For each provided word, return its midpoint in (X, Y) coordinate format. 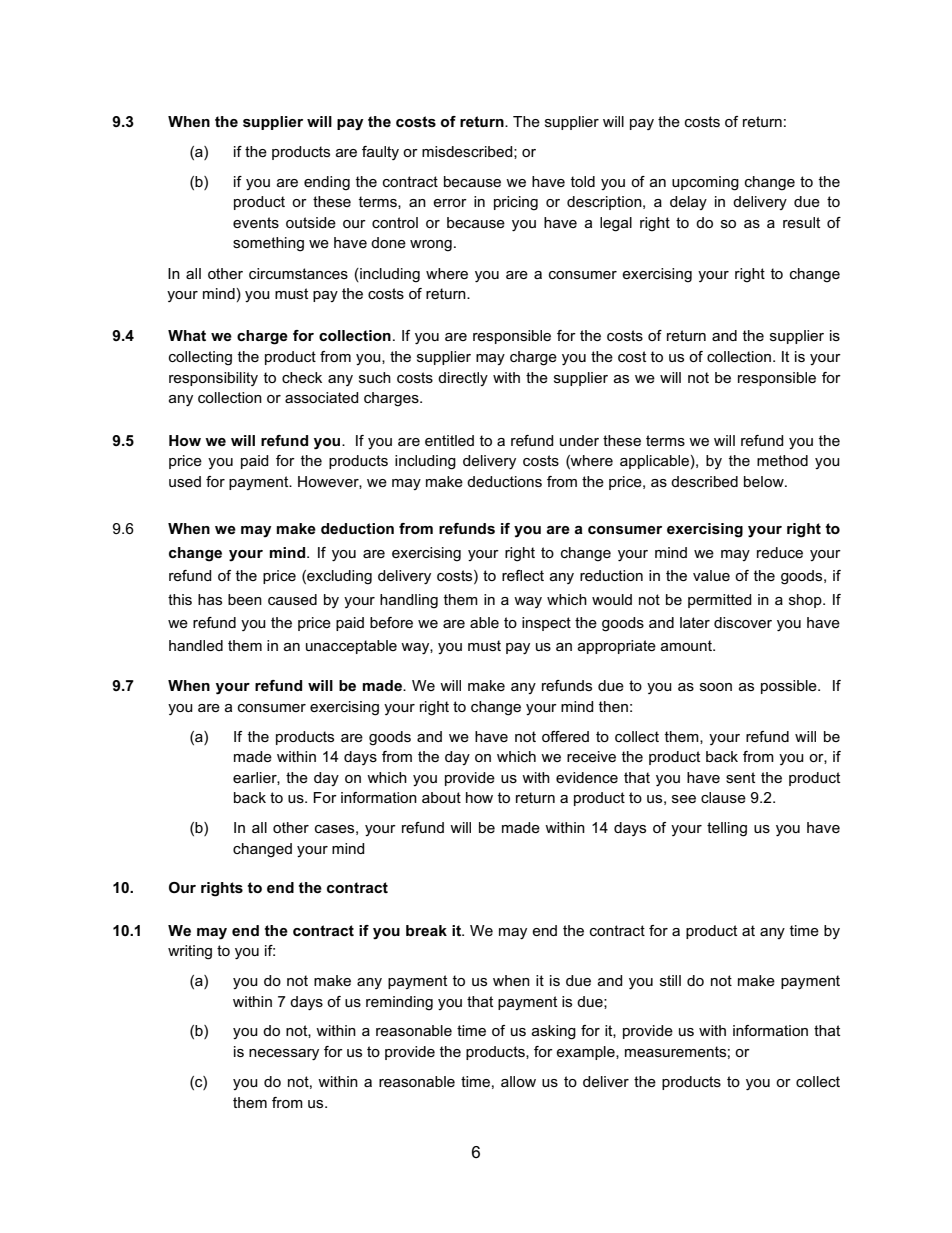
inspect (546, 624)
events (256, 222)
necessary (284, 1054)
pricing (516, 203)
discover (743, 622)
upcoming (705, 183)
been (245, 599)
